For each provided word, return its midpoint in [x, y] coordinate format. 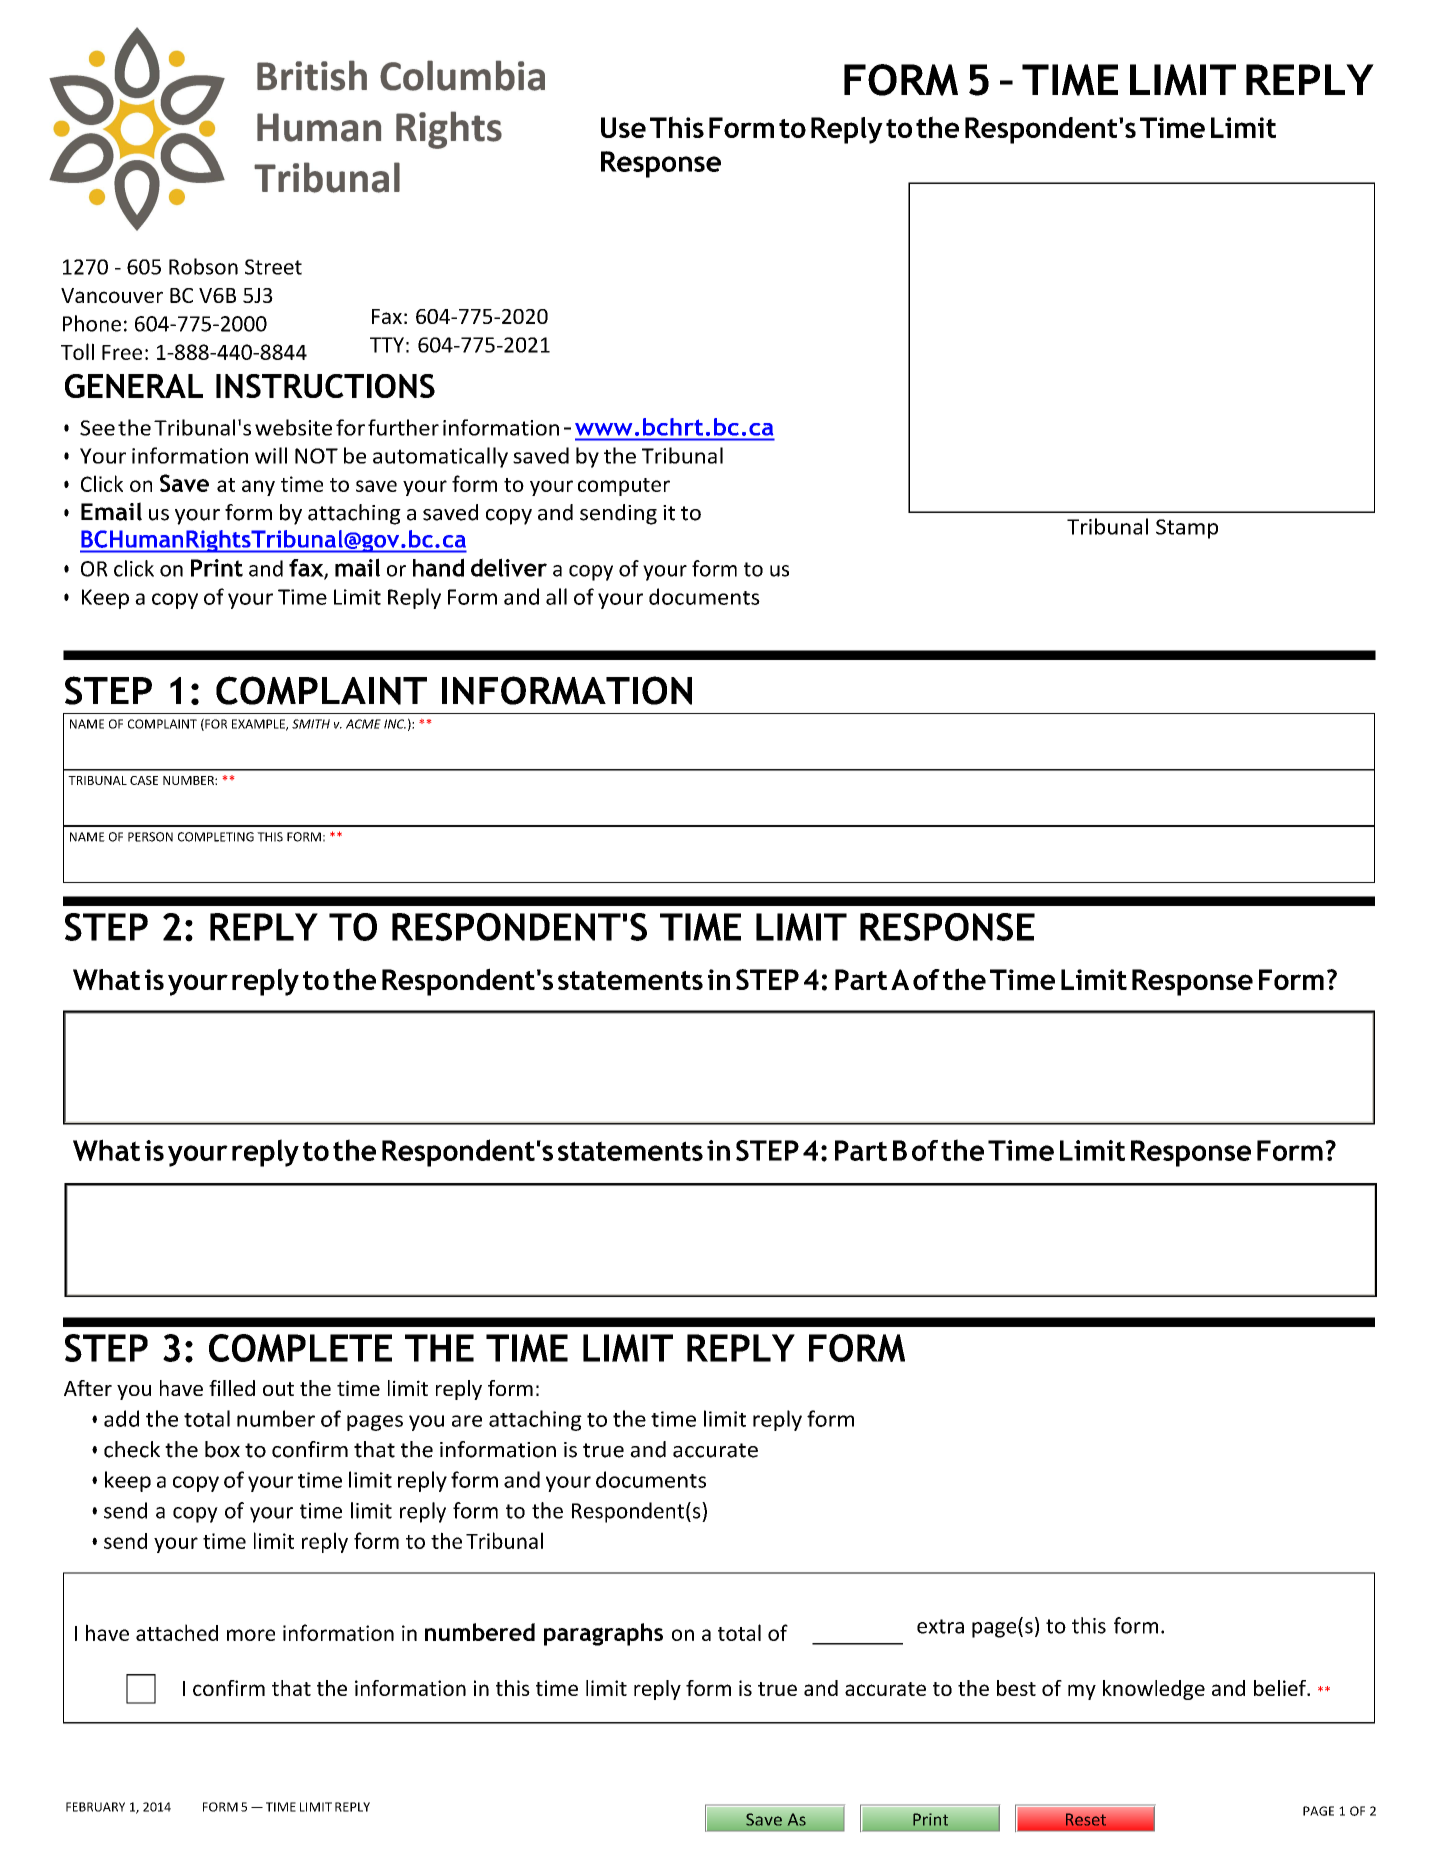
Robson [203, 266]
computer [624, 487]
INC [395, 724]
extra [940, 1626]
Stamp [1187, 529]
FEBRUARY [95, 1807]
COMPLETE [300, 1348]
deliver [509, 567]
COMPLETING [216, 837]
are [467, 1421]
